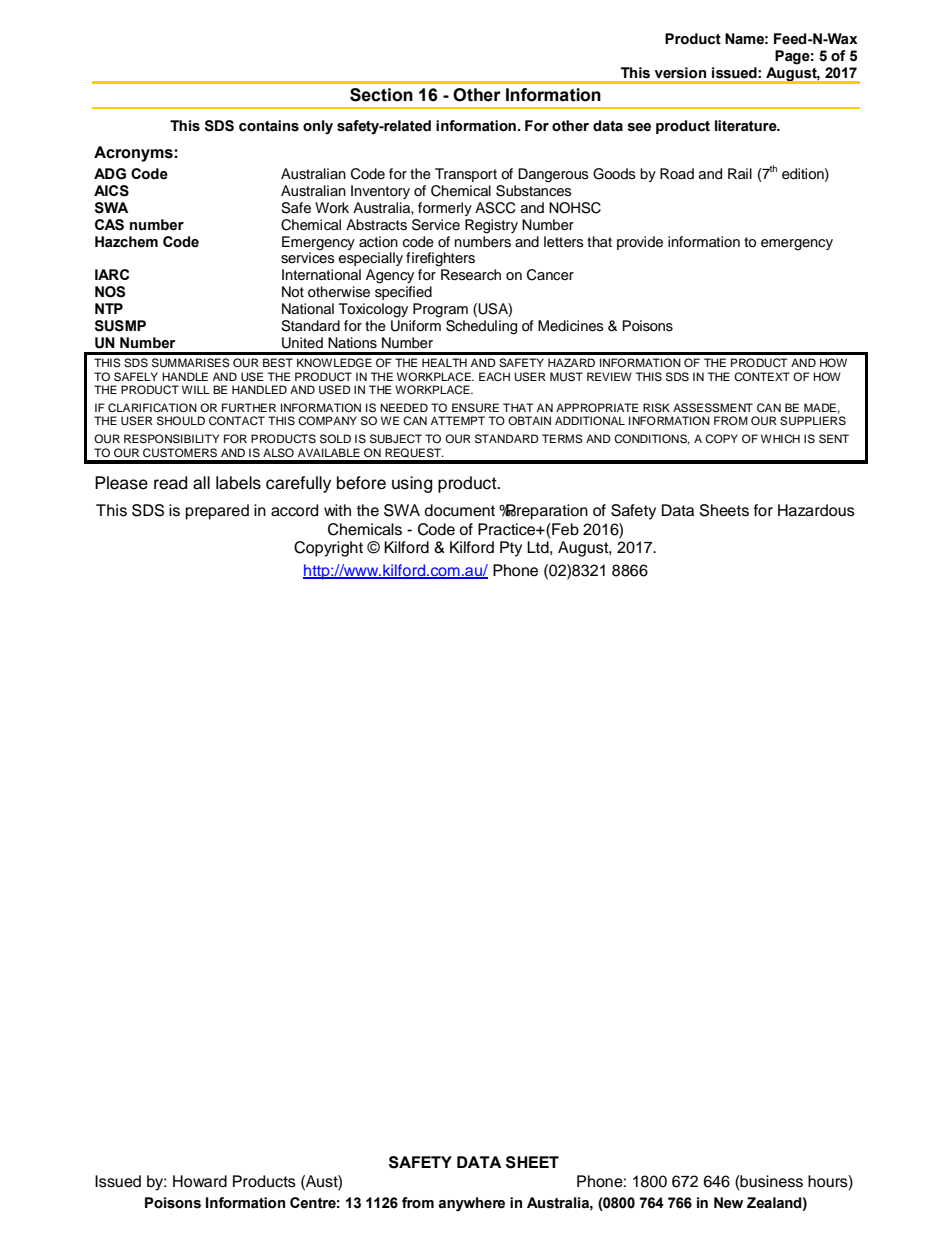  I want to click on anywhere, so click(471, 1204).
